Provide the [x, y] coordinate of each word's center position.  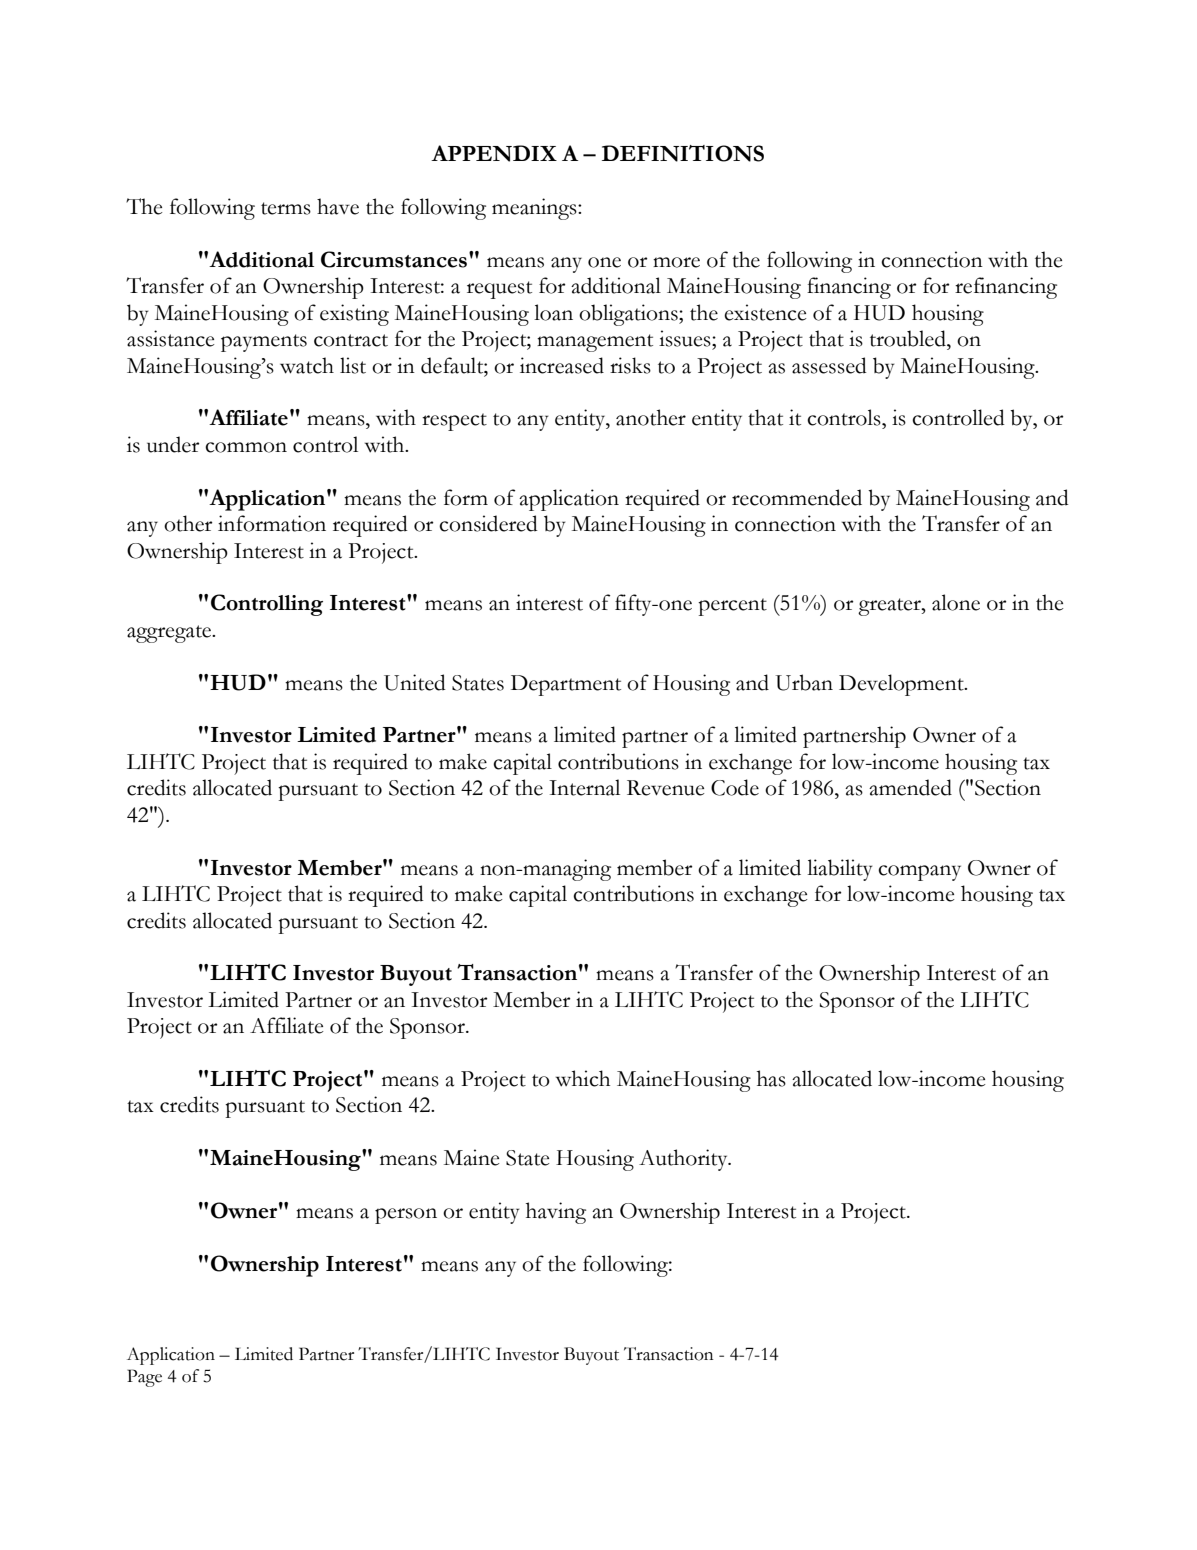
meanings [535, 209]
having [556, 1213]
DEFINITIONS [683, 153]
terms [286, 208]
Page [144, 1378]
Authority [684, 1160]
